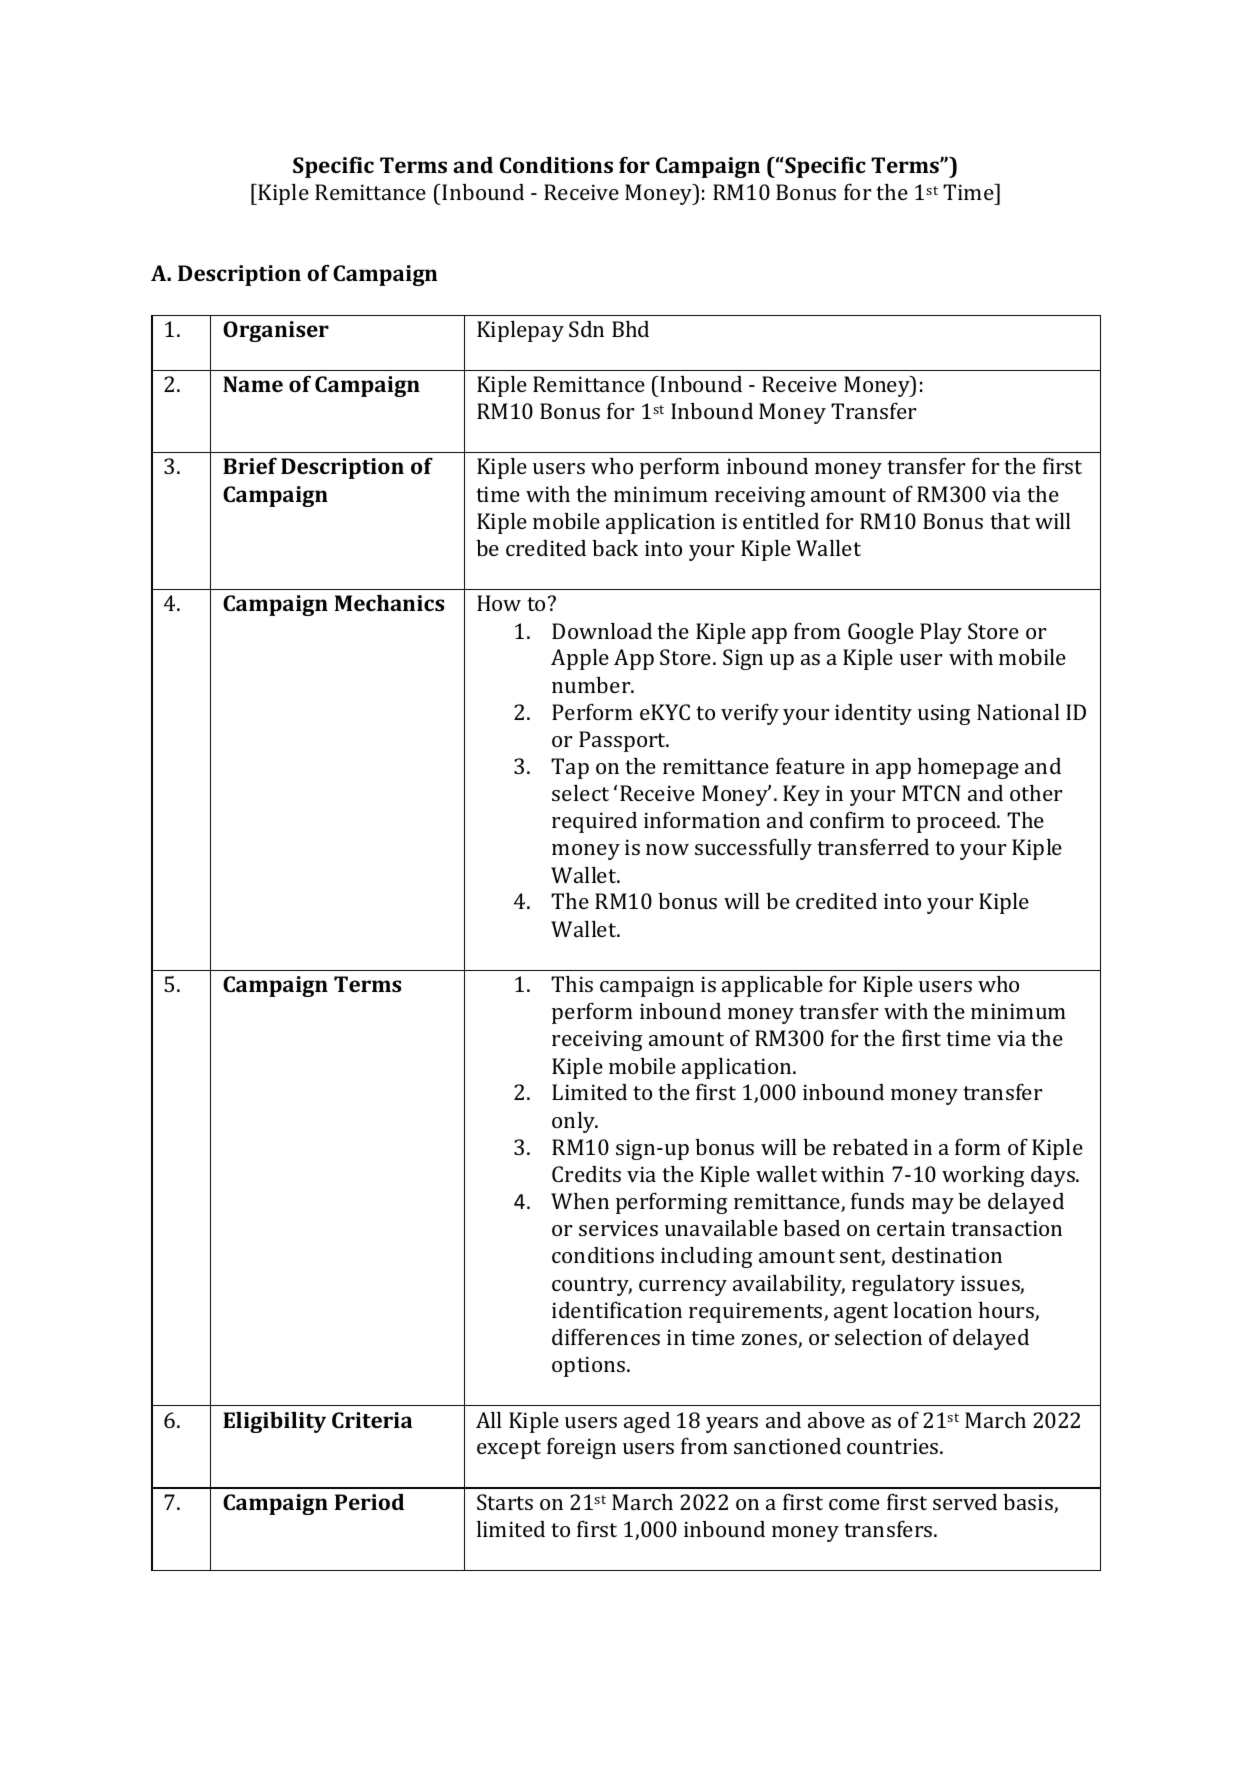 Image resolution: width=1252 pixels, height=1771 pixels. Describe the element at coordinates (276, 331) in the page. I see `Organiser` at that location.
